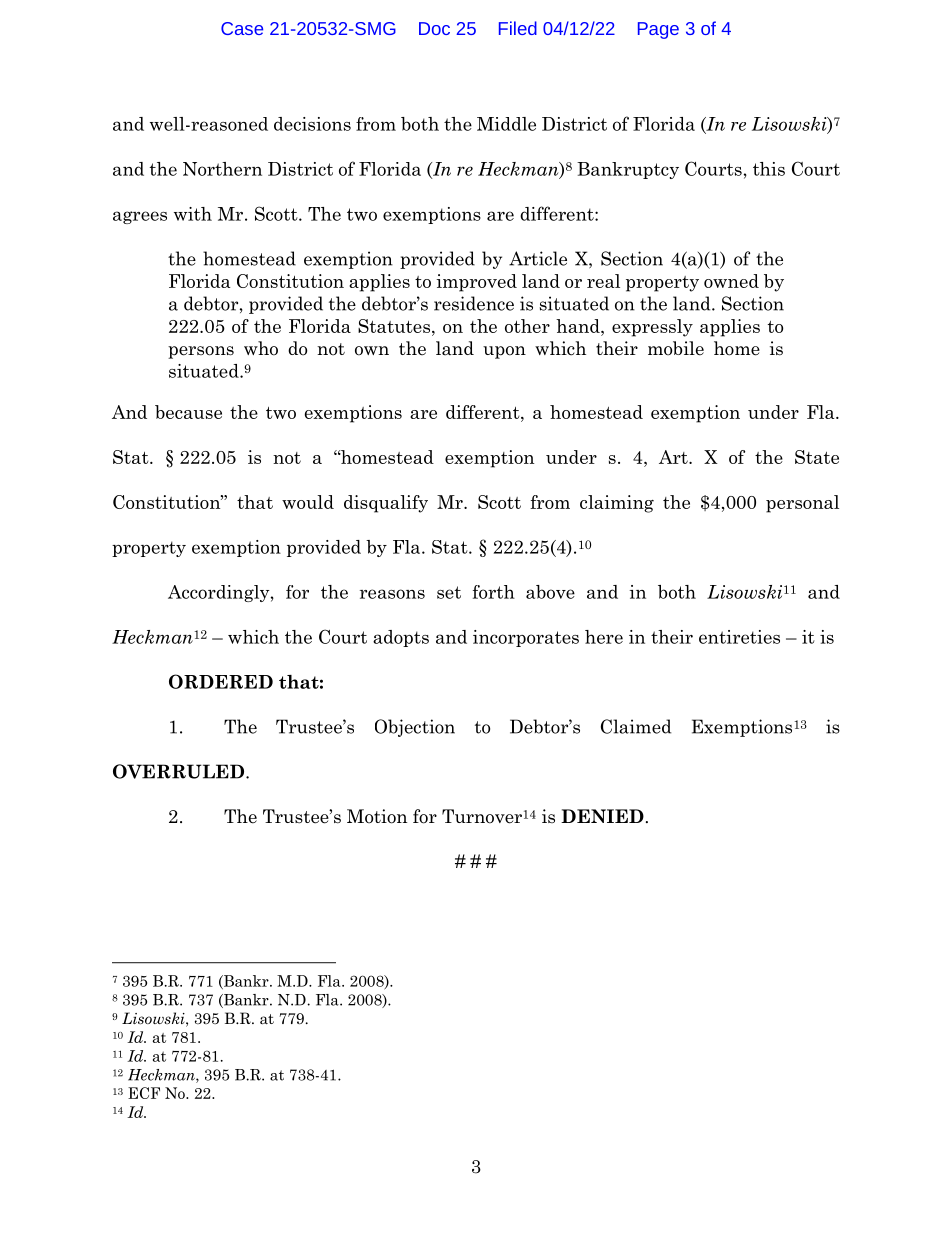 The height and width of the page is (1233, 952). What do you see at coordinates (144, 1093) in the page?
I see `ECF` at bounding box center [144, 1093].
